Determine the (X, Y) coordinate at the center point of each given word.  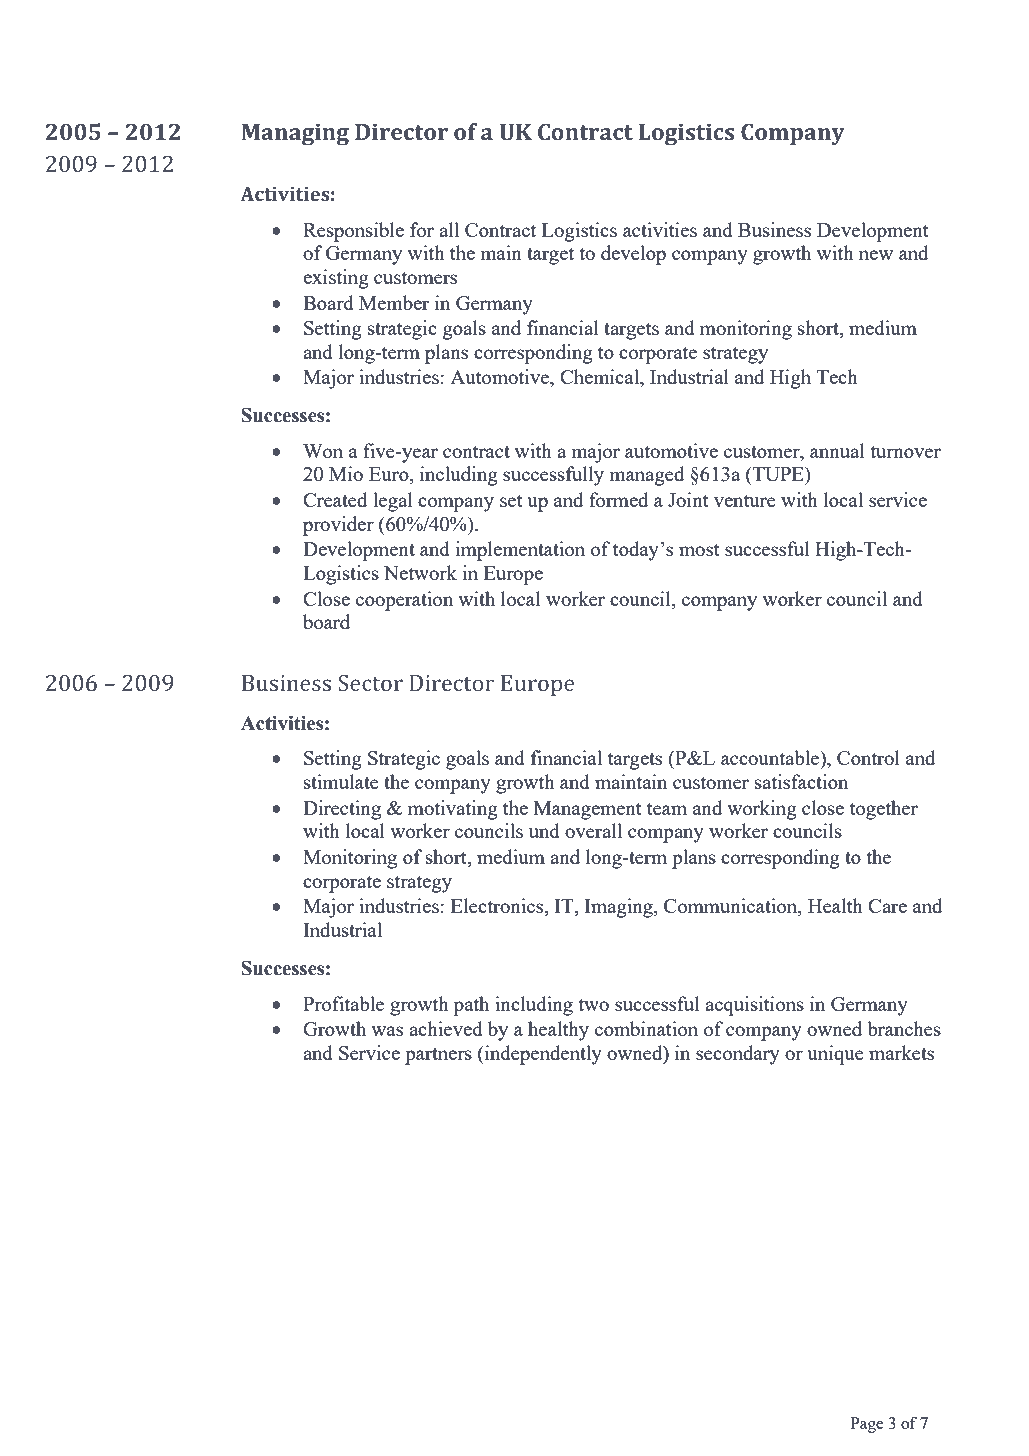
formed (618, 499)
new (876, 255)
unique (835, 1055)
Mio (346, 473)
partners (438, 1056)
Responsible (353, 232)
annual (837, 450)
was (387, 1031)
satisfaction (801, 781)
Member (394, 302)
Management (588, 810)
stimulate (341, 781)
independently (542, 1055)
